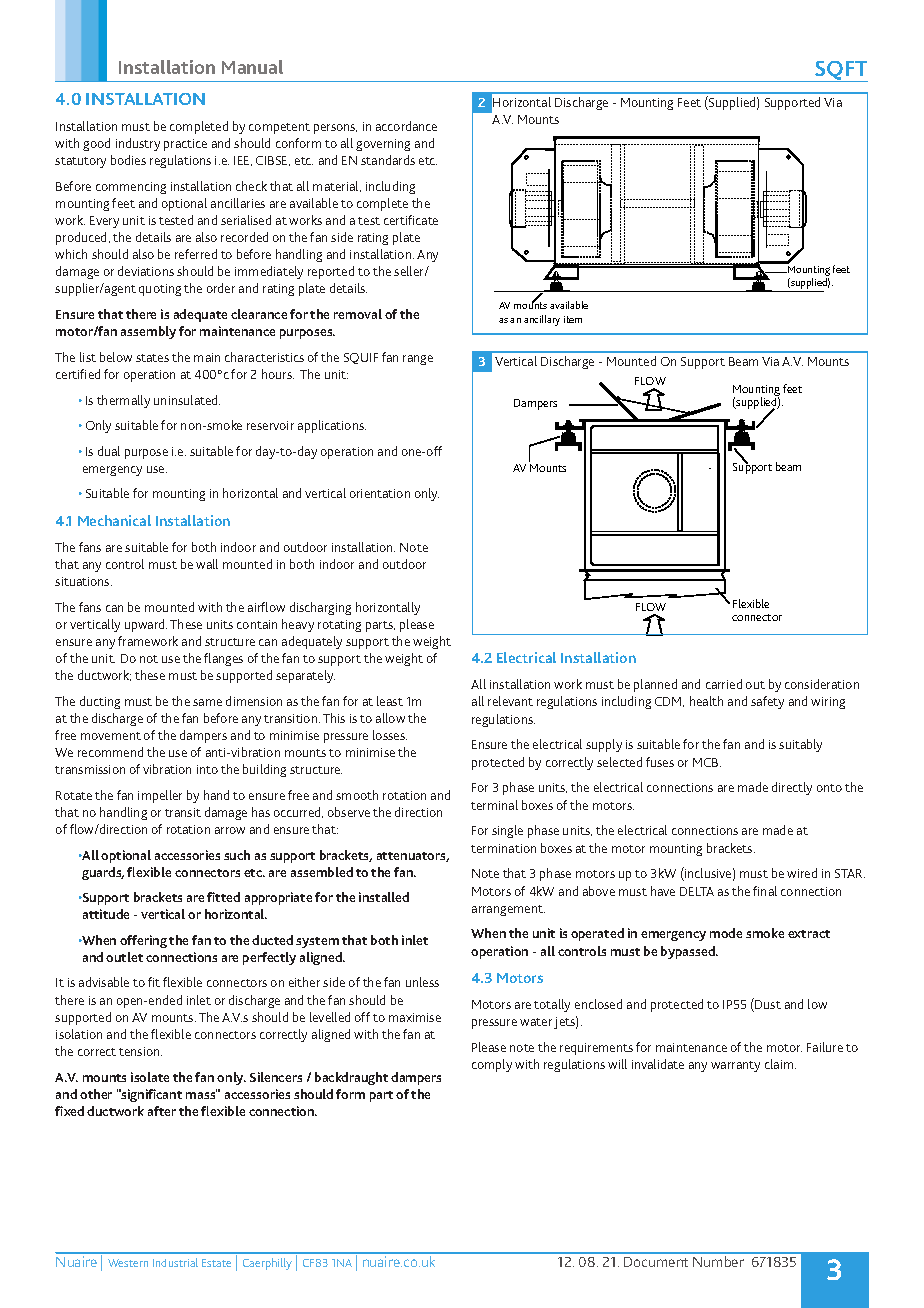  I want to click on termination, so click(503, 848).
